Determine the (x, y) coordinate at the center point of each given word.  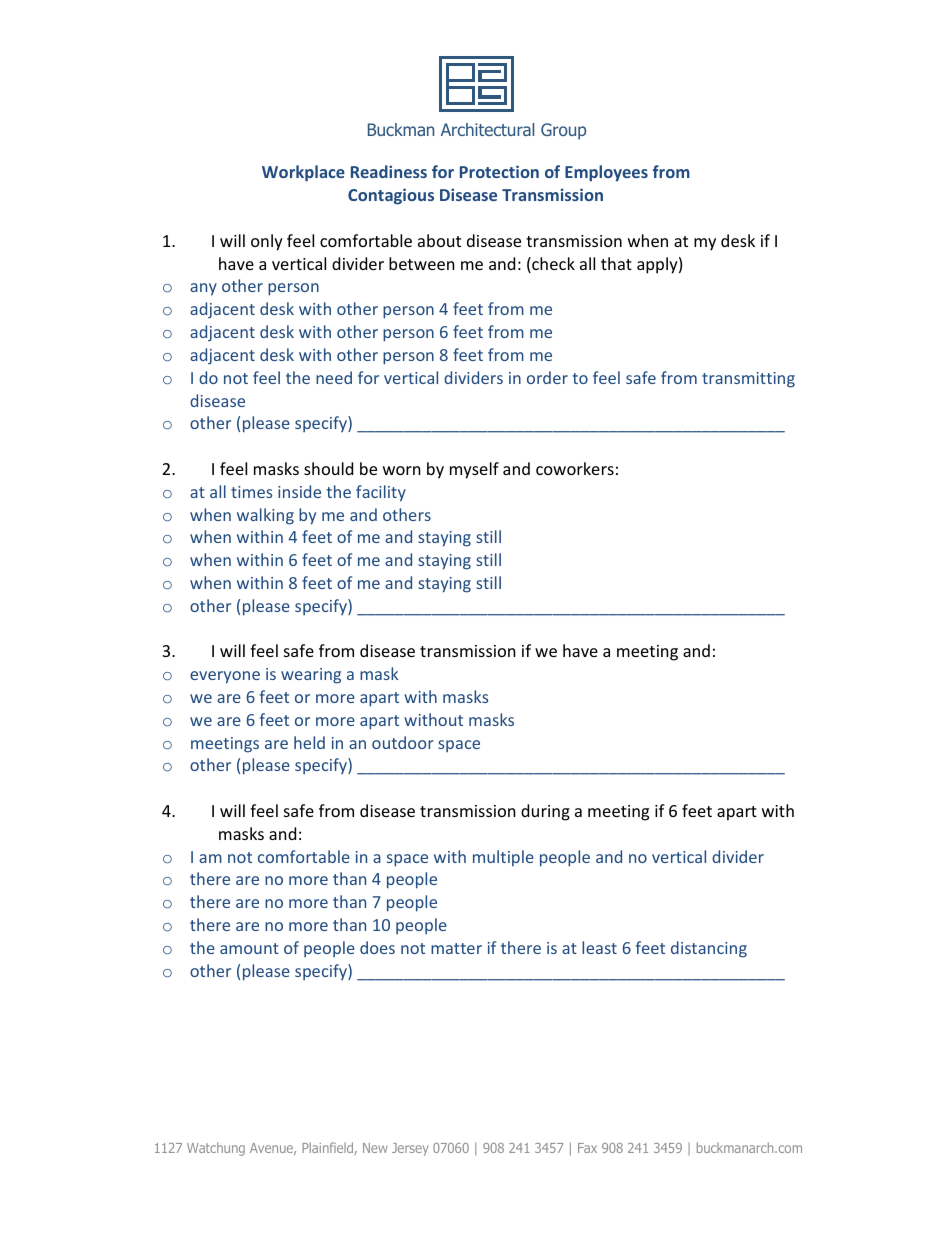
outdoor (403, 742)
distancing (709, 949)
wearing (311, 676)
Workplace (303, 173)
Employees (606, 173)
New (375, 1148)
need (334, 377)
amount (249, 948)
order (547, 377)
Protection (499, 171)
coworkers (575, 468)
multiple (503, 858)
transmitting (748, 380)
